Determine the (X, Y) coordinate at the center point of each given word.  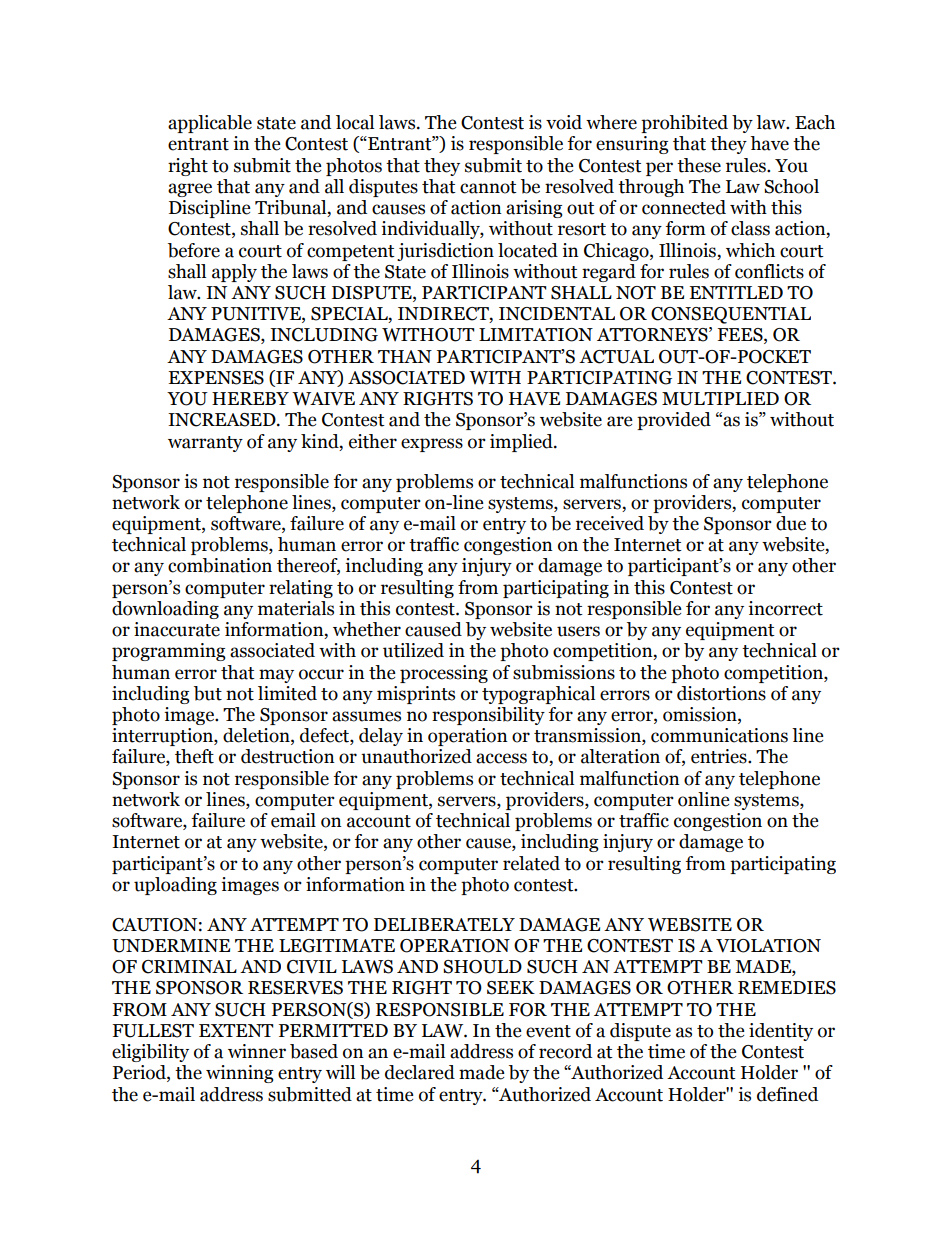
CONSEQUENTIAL (731, 315)
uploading (175, 886)
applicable (210, 124)
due (791, 523)
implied (522, 443)
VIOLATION (768, 946)
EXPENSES (216, 378)
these (699, 165)
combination (220, 565)
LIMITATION (536, 335)
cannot (488, 187)
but (208, 693)
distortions (721, 693)
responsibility (488, 716)
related (531, 863)
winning (240, 1074)
